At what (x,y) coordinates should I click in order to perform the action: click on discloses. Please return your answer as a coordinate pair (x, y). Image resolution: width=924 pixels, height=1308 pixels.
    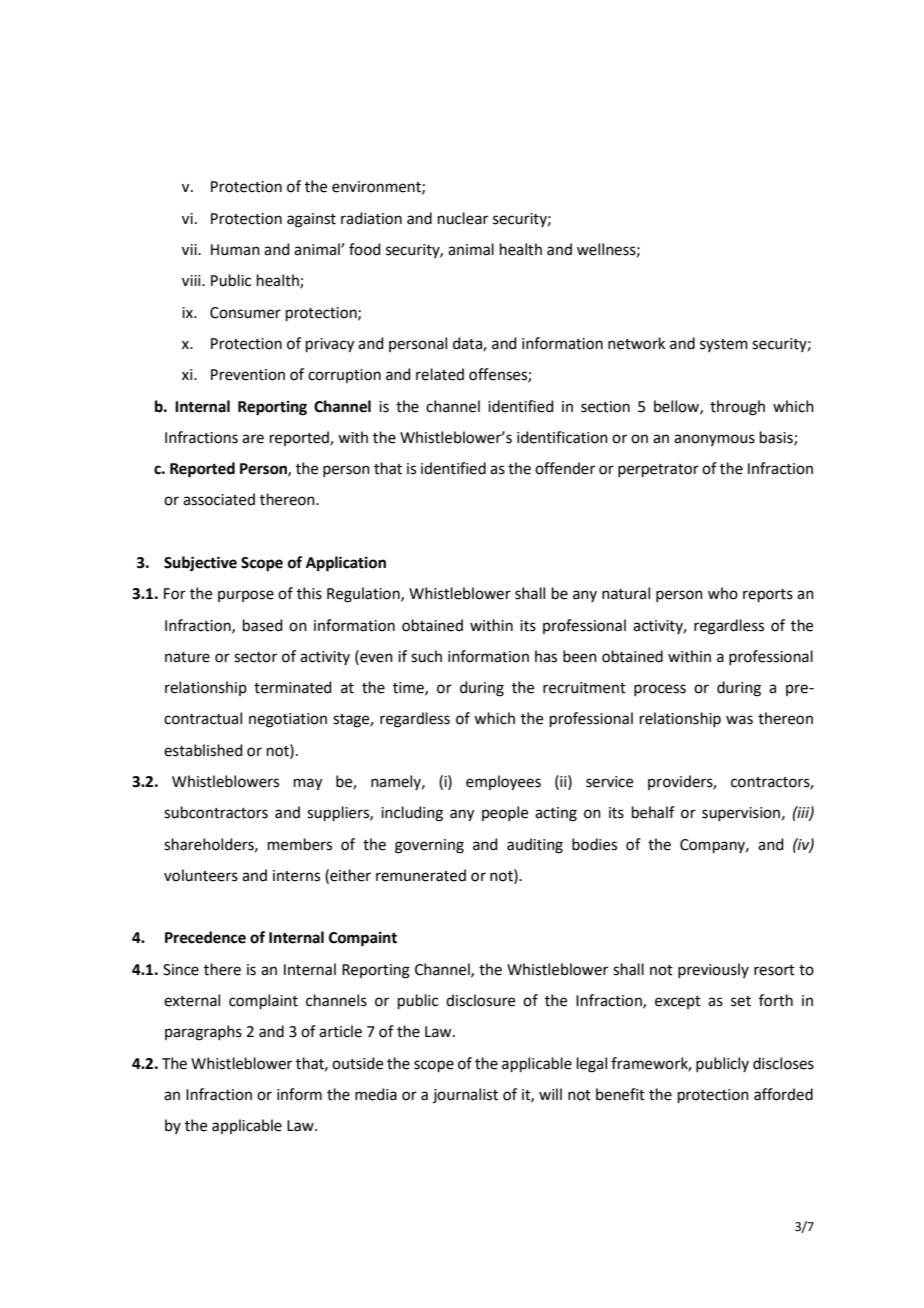
    Looking at the image, I should click on (783, 1063).
